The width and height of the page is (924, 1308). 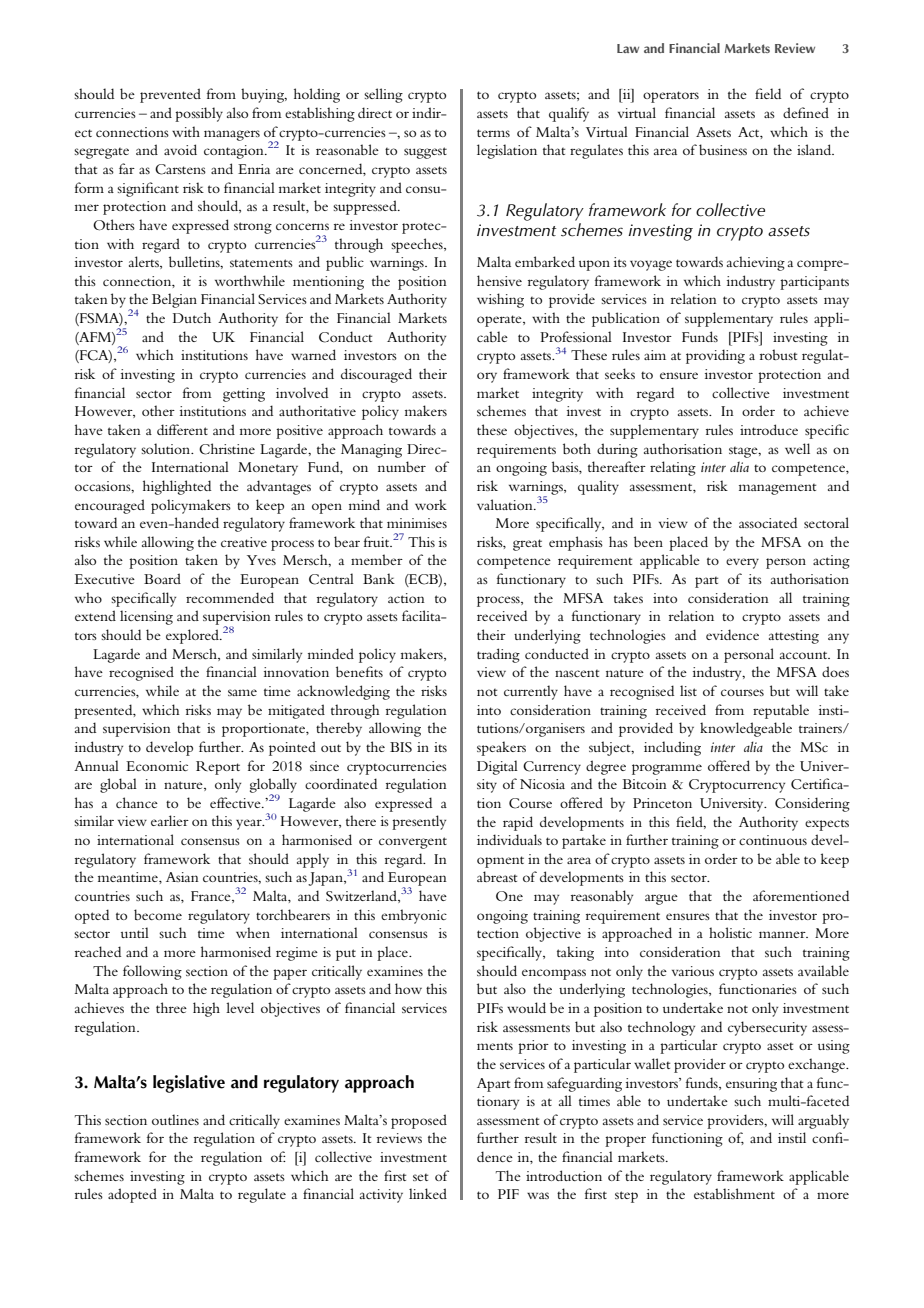 I want to click on wishing, so click(x=500, y=300).
